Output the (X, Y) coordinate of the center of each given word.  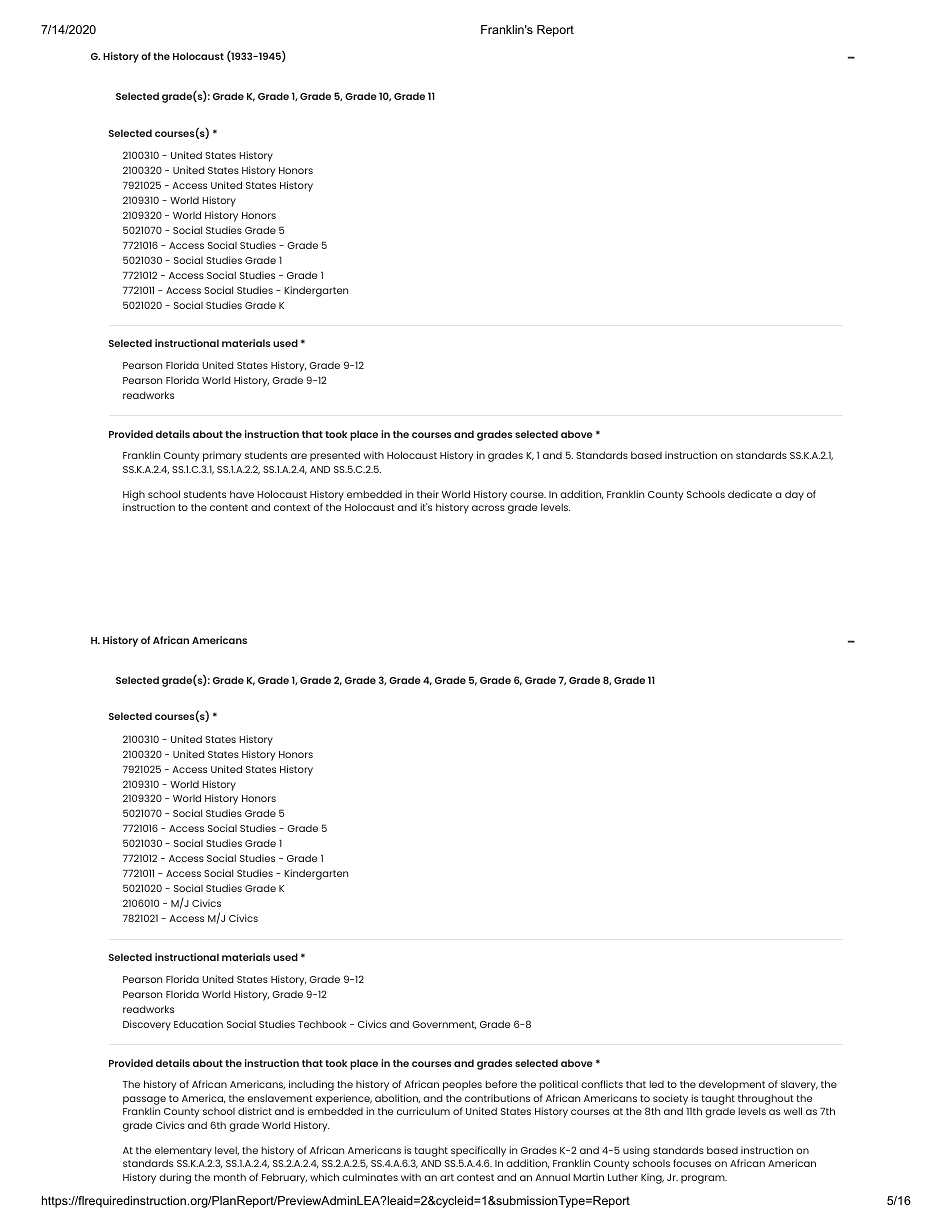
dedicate (750, 494)
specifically (478, 1151)
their (428, 494)
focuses (692, 1163)
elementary (183, 1152)
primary (222, 456)
